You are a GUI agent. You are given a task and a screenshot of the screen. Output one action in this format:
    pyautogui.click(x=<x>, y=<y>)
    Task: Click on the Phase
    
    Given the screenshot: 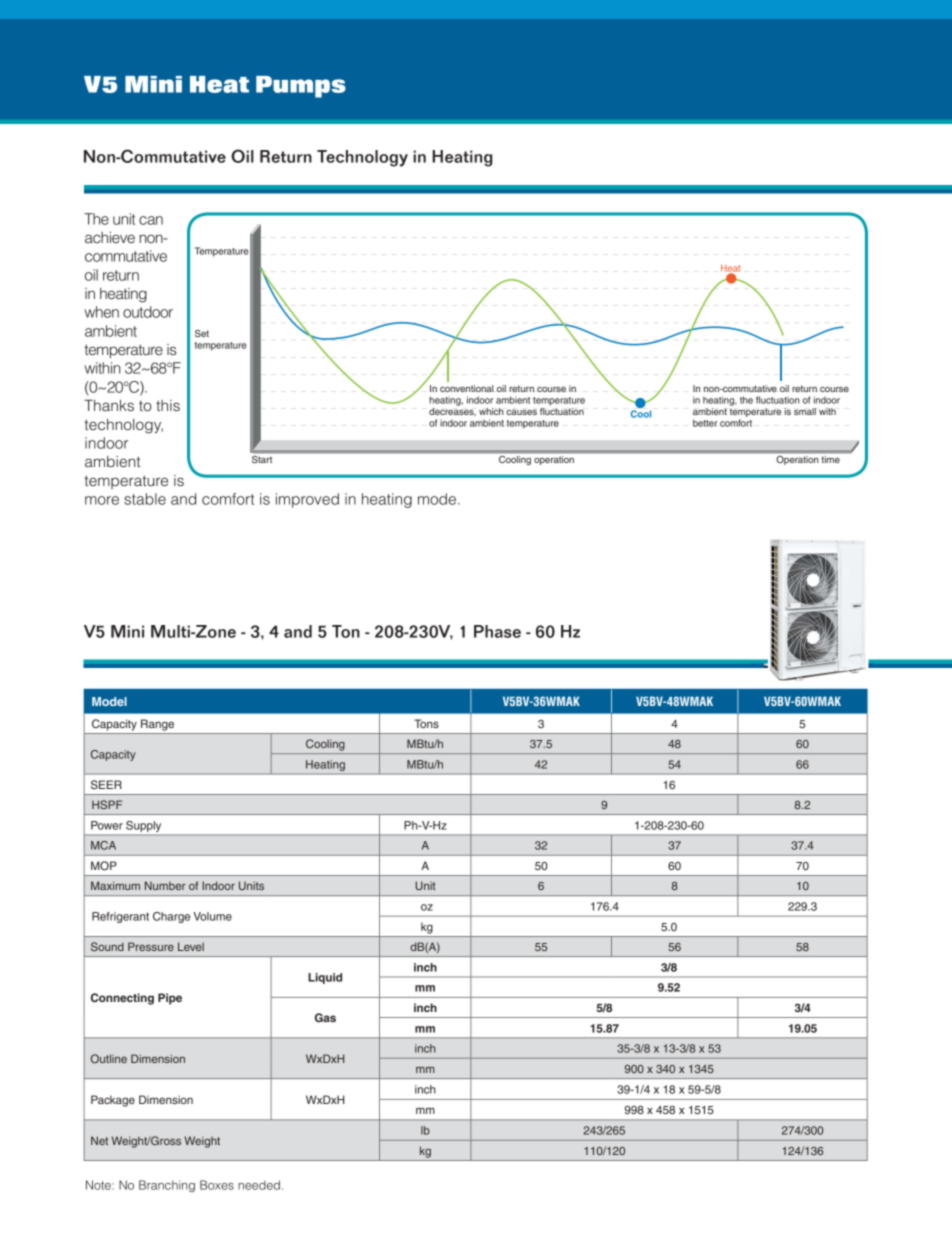 What is the action you would take?
    pyautogui.click(x=497, y=631)
